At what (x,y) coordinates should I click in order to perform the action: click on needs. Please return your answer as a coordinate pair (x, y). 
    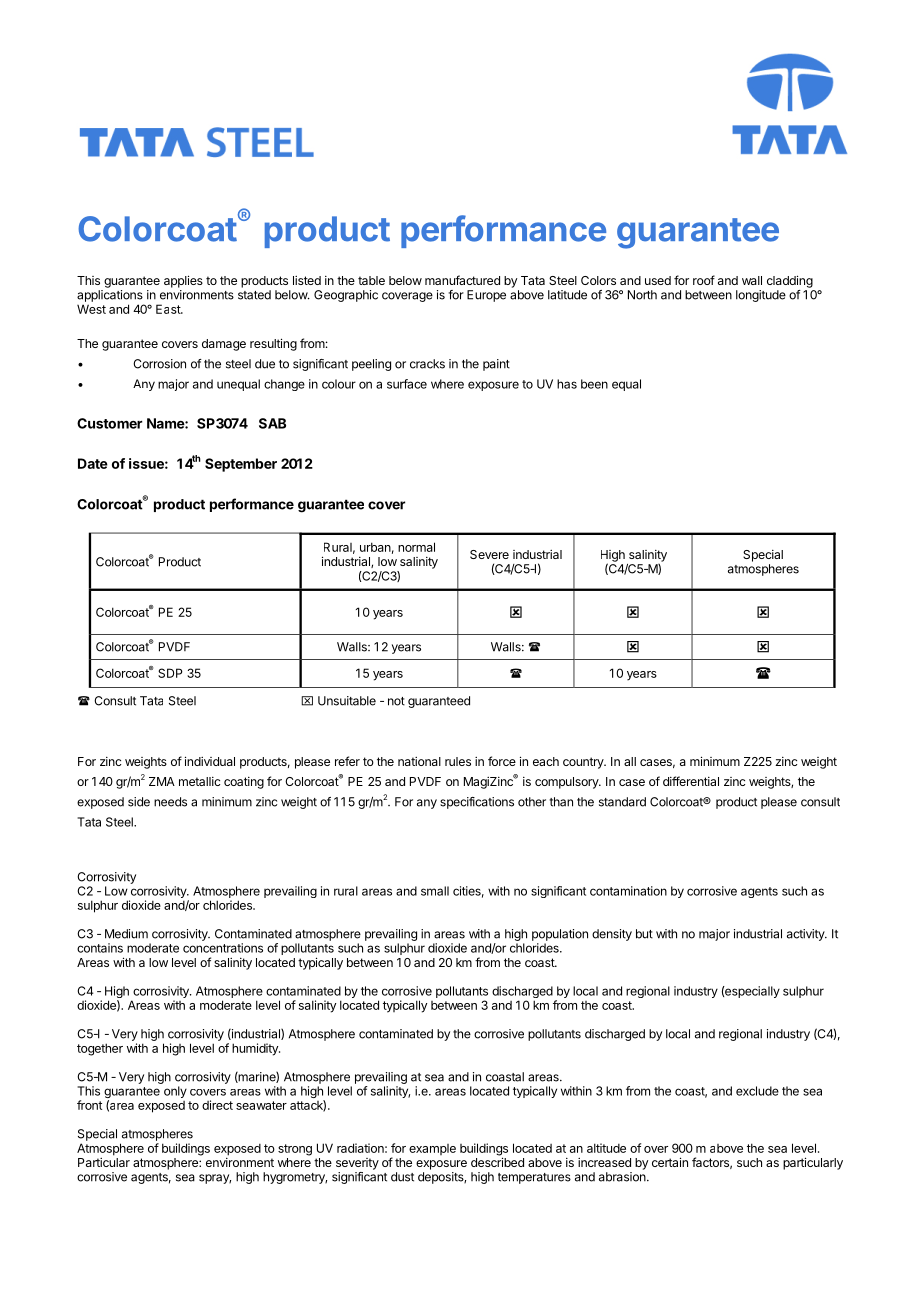
    Looking at the image, I should click on (170, 802).
